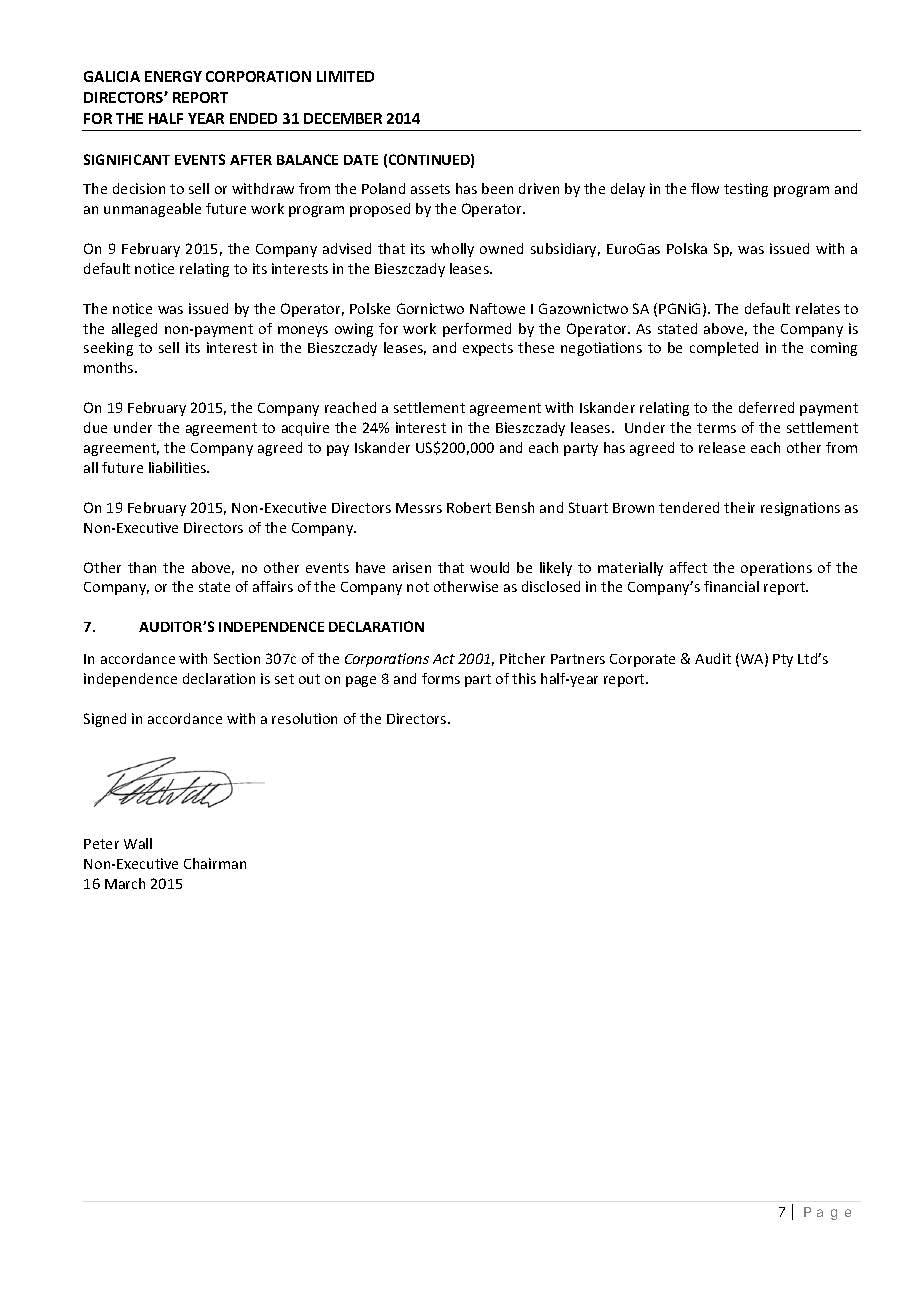  What do you see at coordinates (142, 567) in the screenshot?
I see `than` at bounding box center [142, 567].
